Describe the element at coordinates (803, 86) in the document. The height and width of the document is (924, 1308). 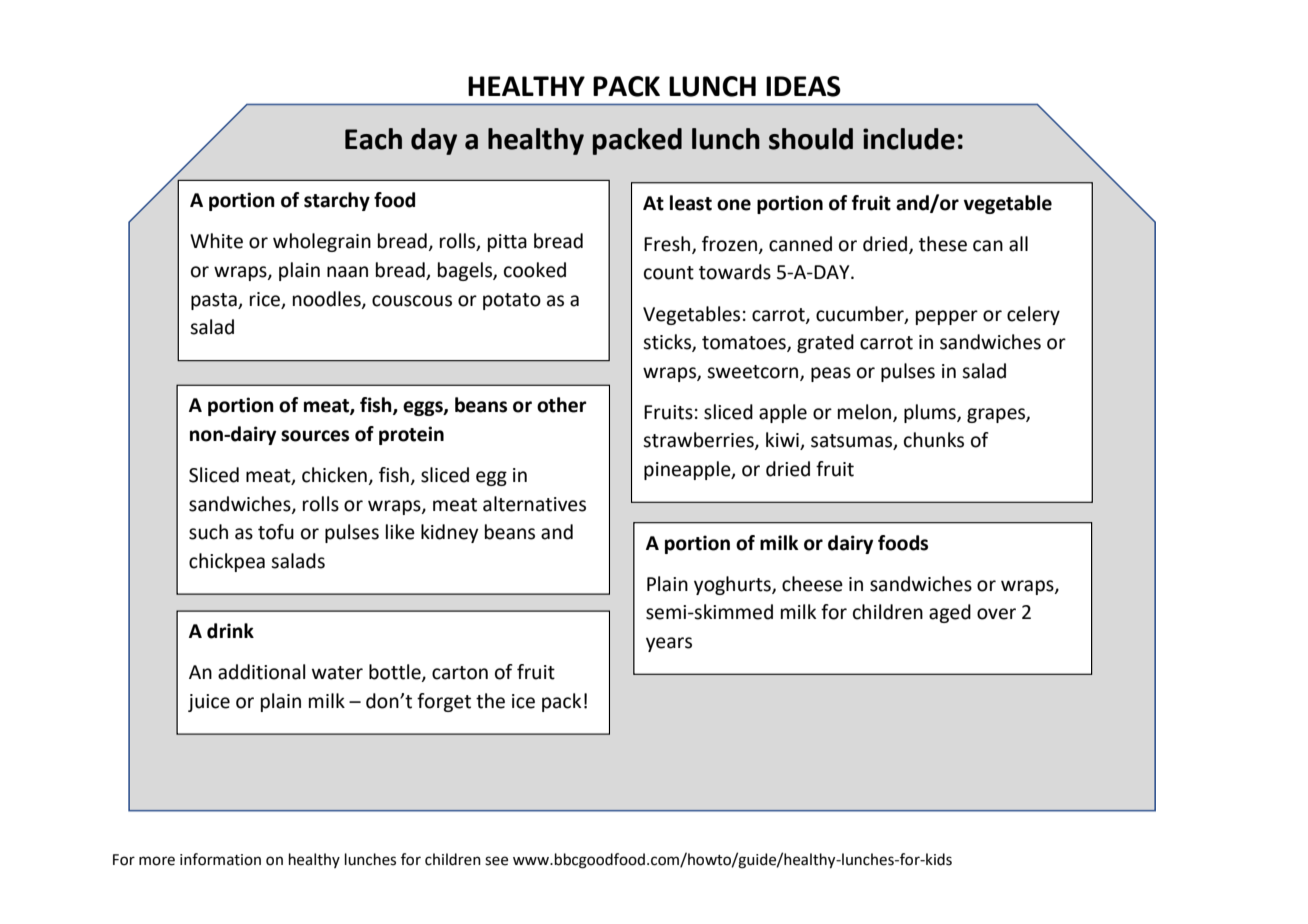
I see `IDEAS` at that location.
